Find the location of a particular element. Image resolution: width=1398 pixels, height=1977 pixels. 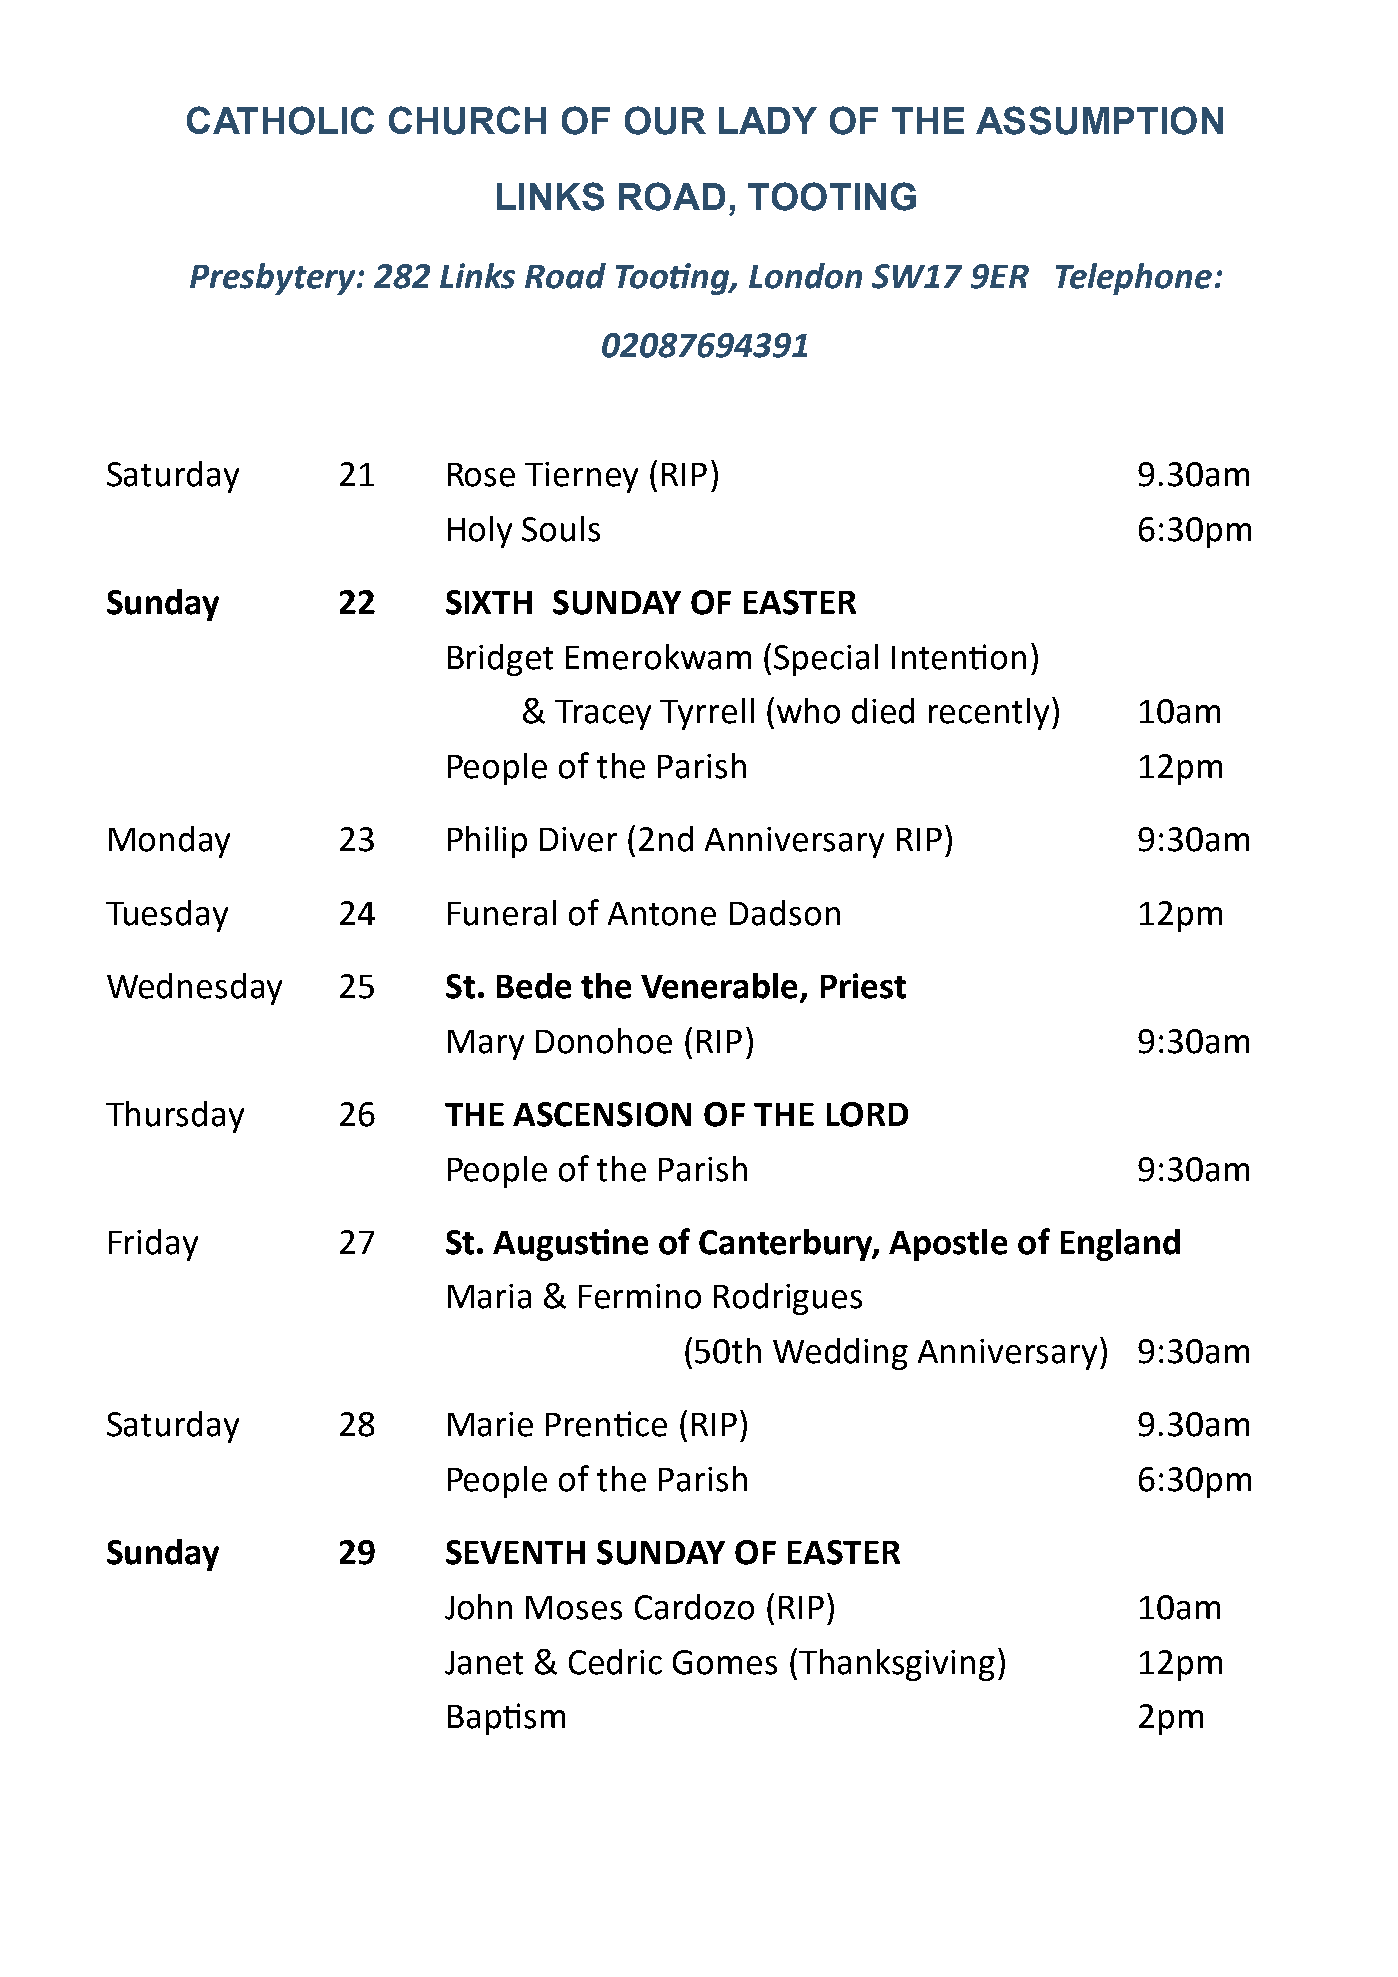

Venerable is located at coordinates (721, 987).
